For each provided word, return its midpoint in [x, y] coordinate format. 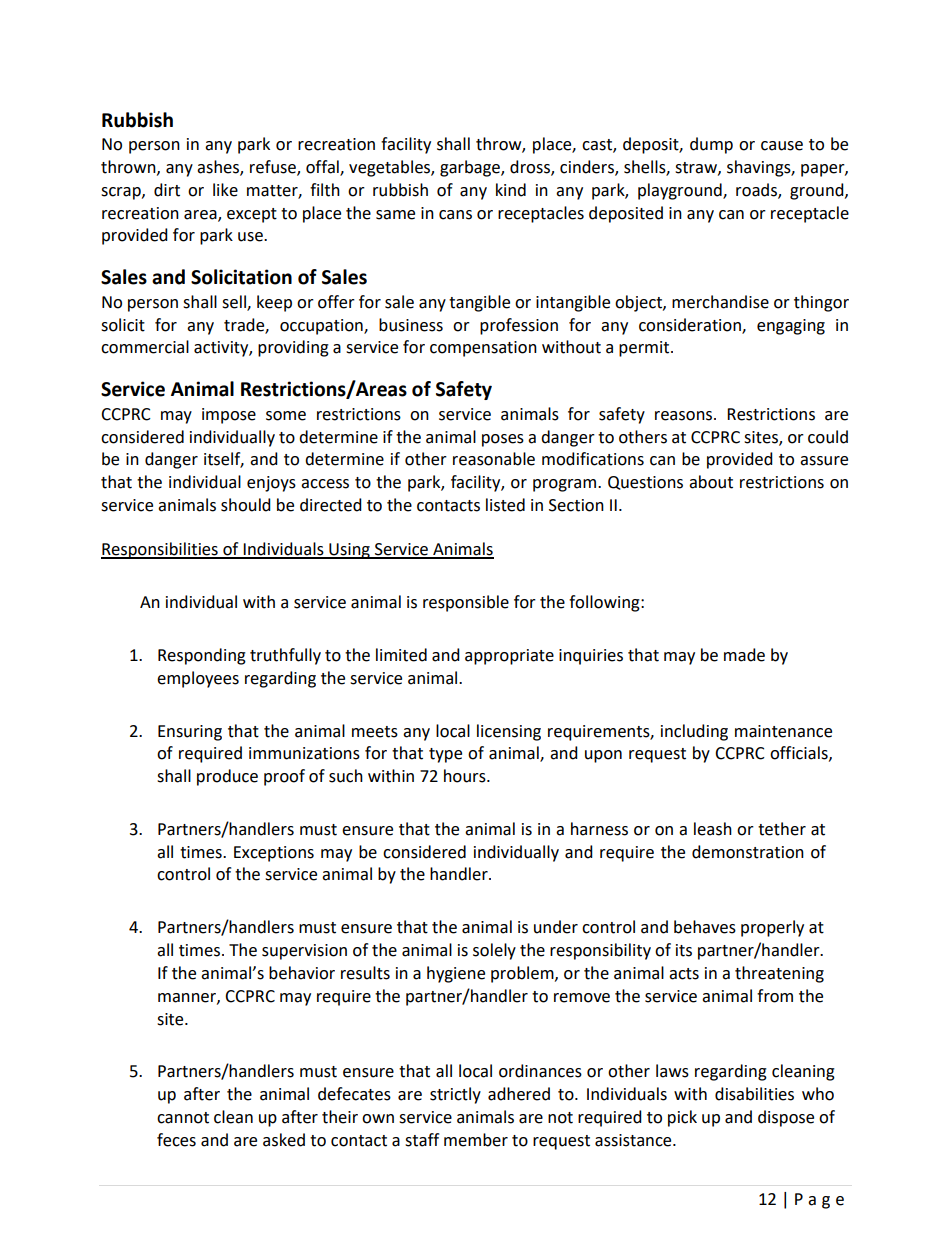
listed [505, 505]
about [711, 482]
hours [466, 776]
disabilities [754, 1094]
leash [713, 829]
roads [757, 190]
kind [511, 190]
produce [227, 777]
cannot [183, 1118]
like [225, 190]
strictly [455, 1095]
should [246, 505]
